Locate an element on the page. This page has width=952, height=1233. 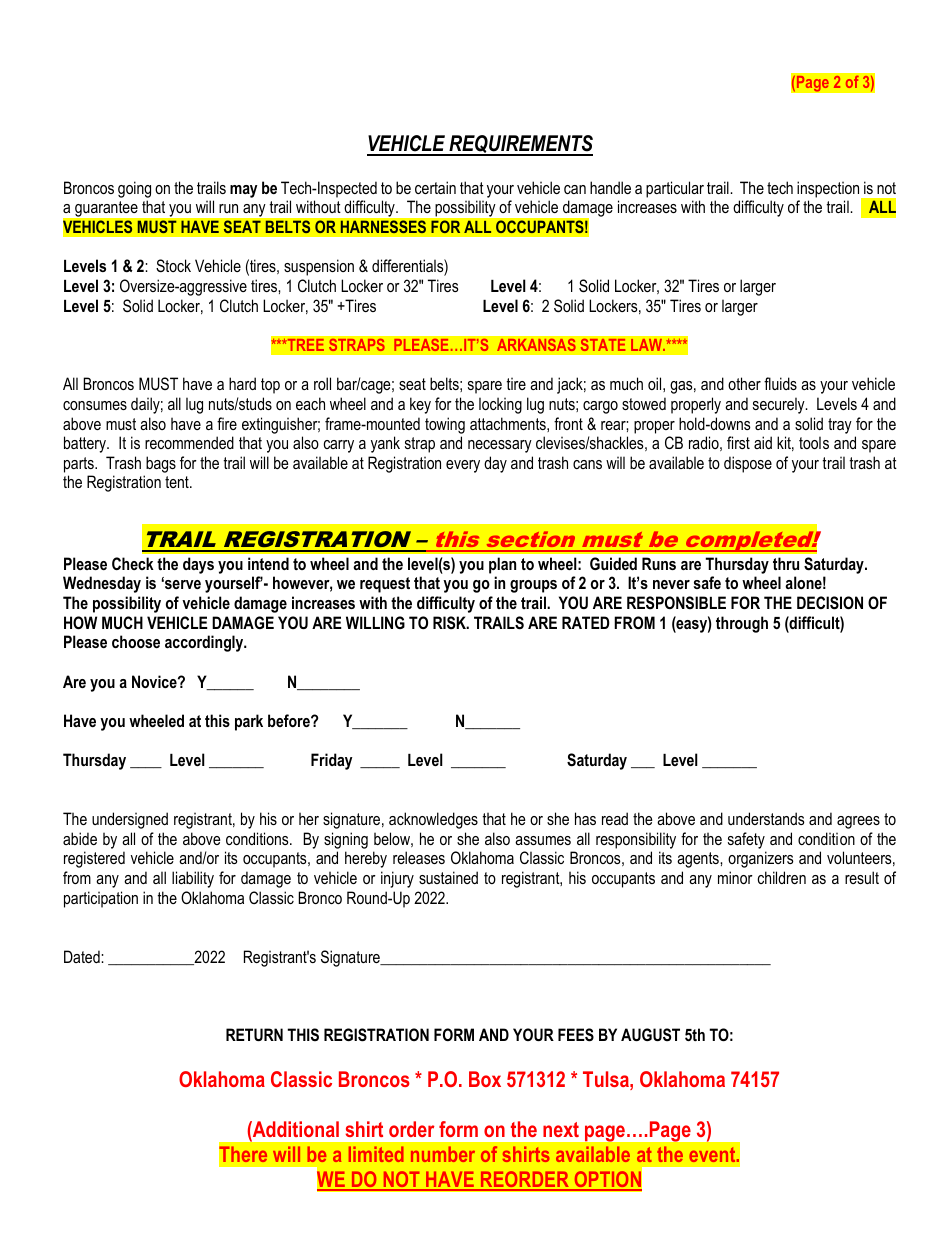
certain is located at coordinates (435, 187).
